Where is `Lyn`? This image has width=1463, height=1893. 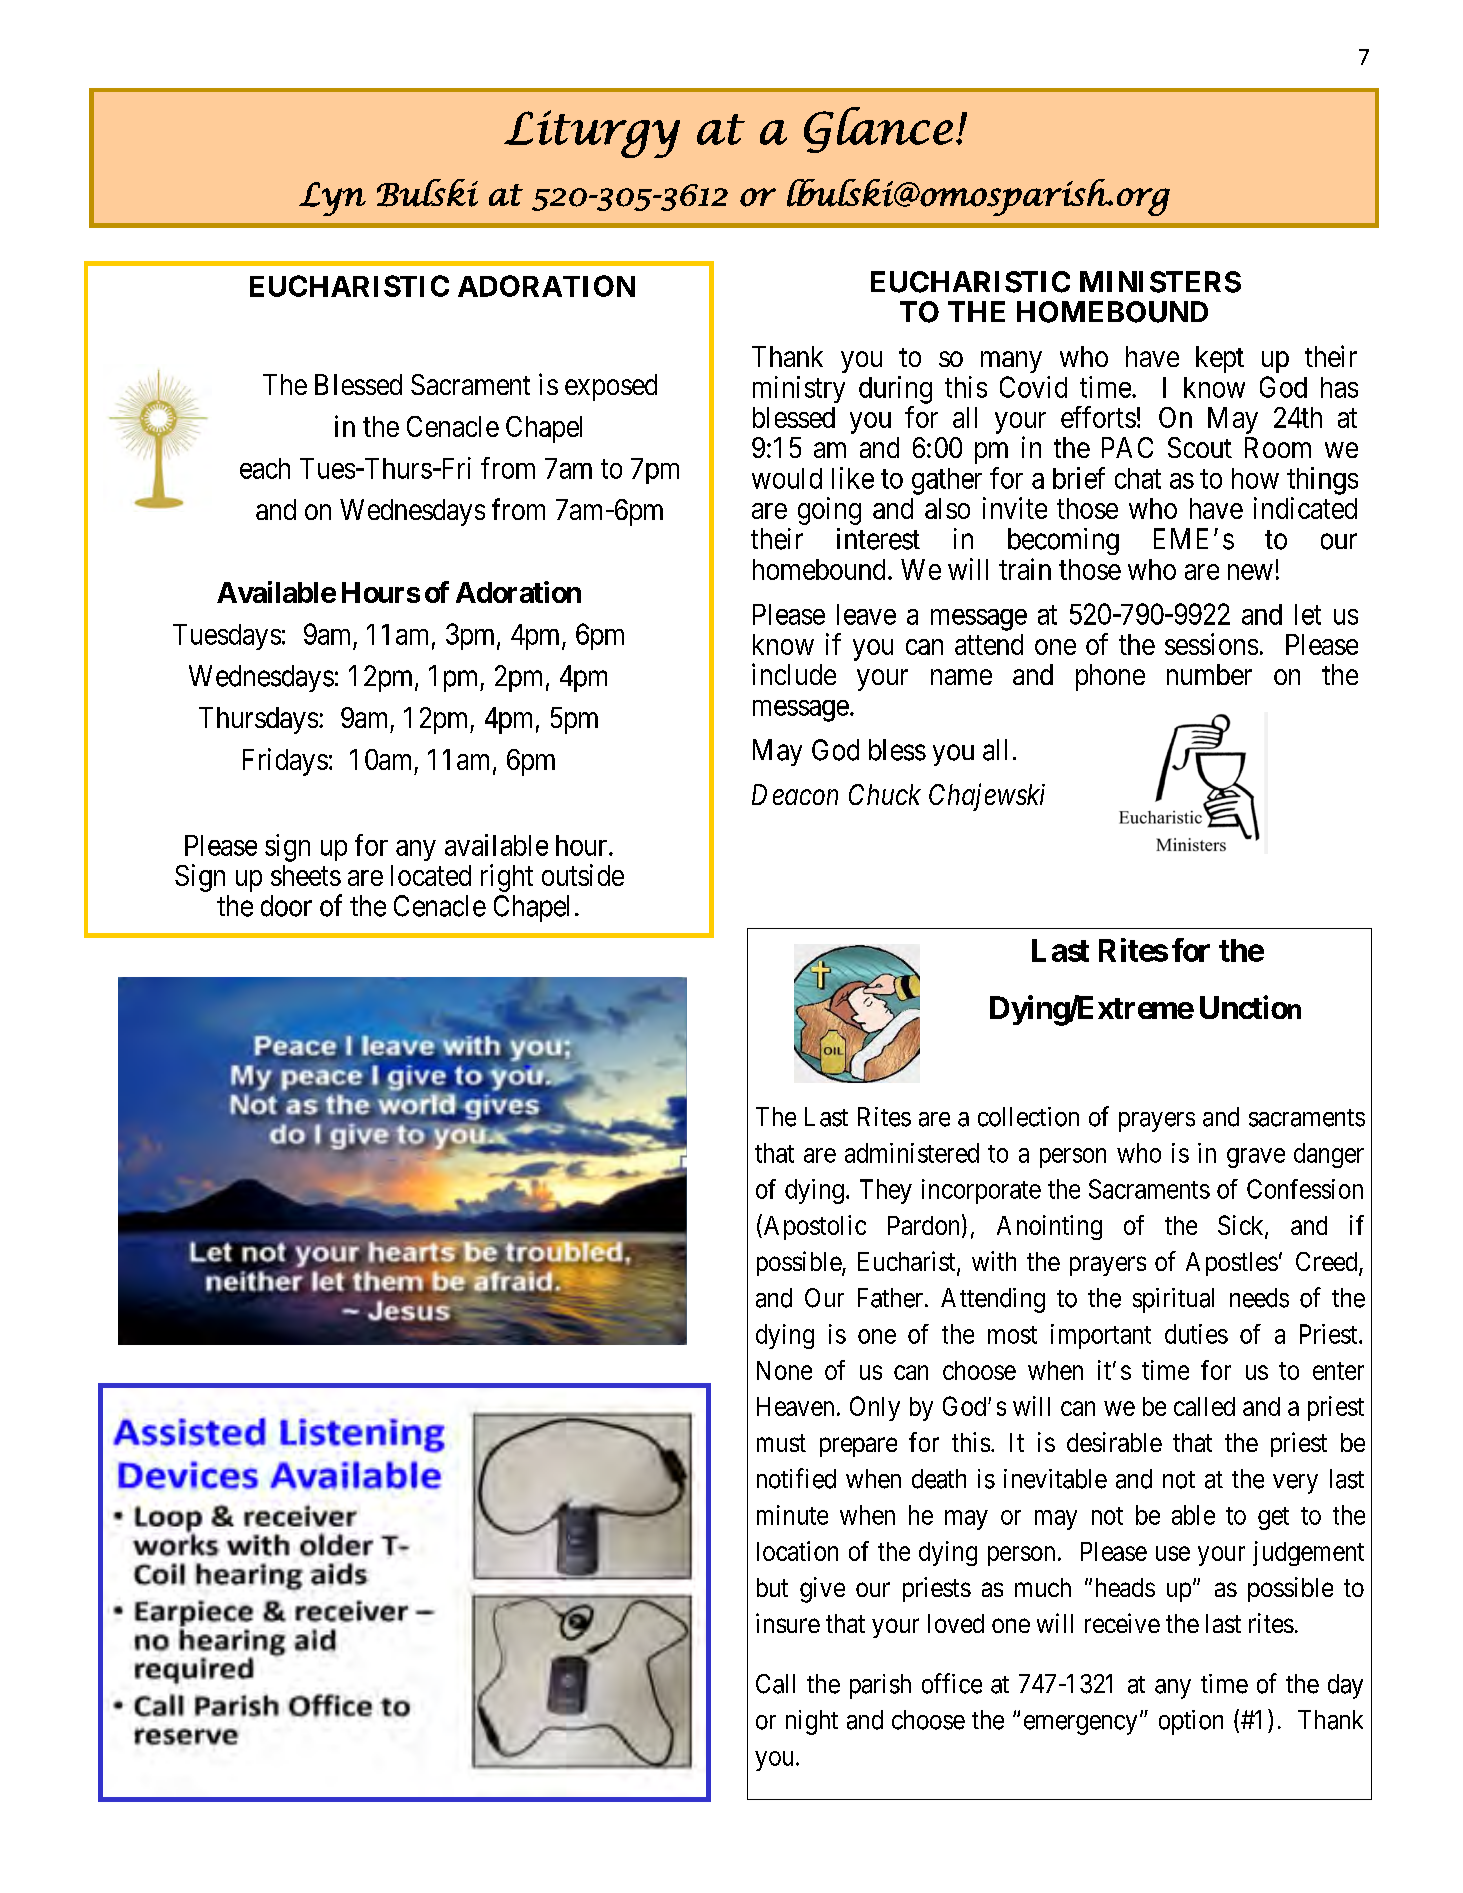
Lyn is located at coordinates (332, 199).
